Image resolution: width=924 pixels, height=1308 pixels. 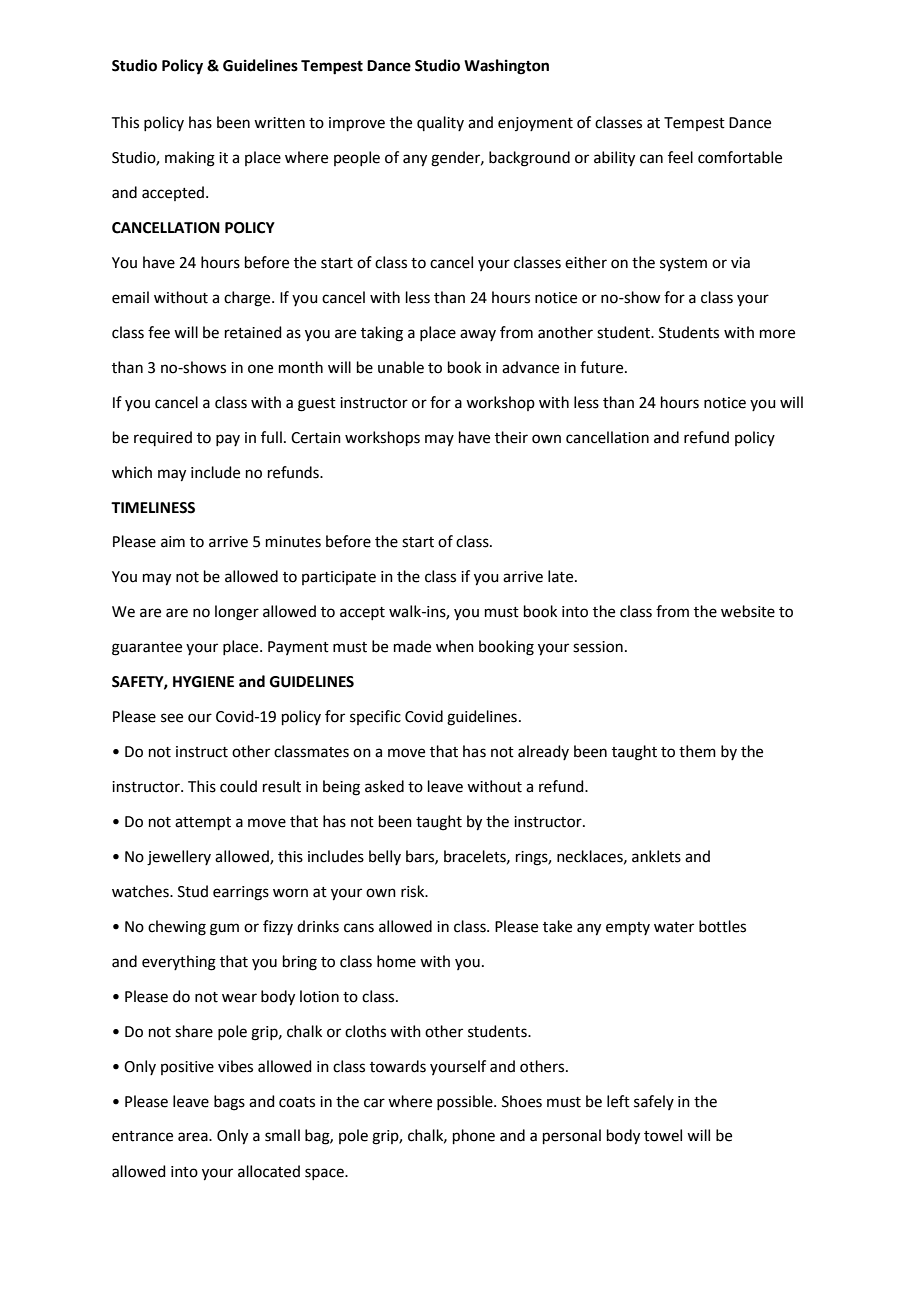 What do you see at coordinates (663, 1135) in the screenshot?
I see `towel` at bounding box center [663, 1135].
